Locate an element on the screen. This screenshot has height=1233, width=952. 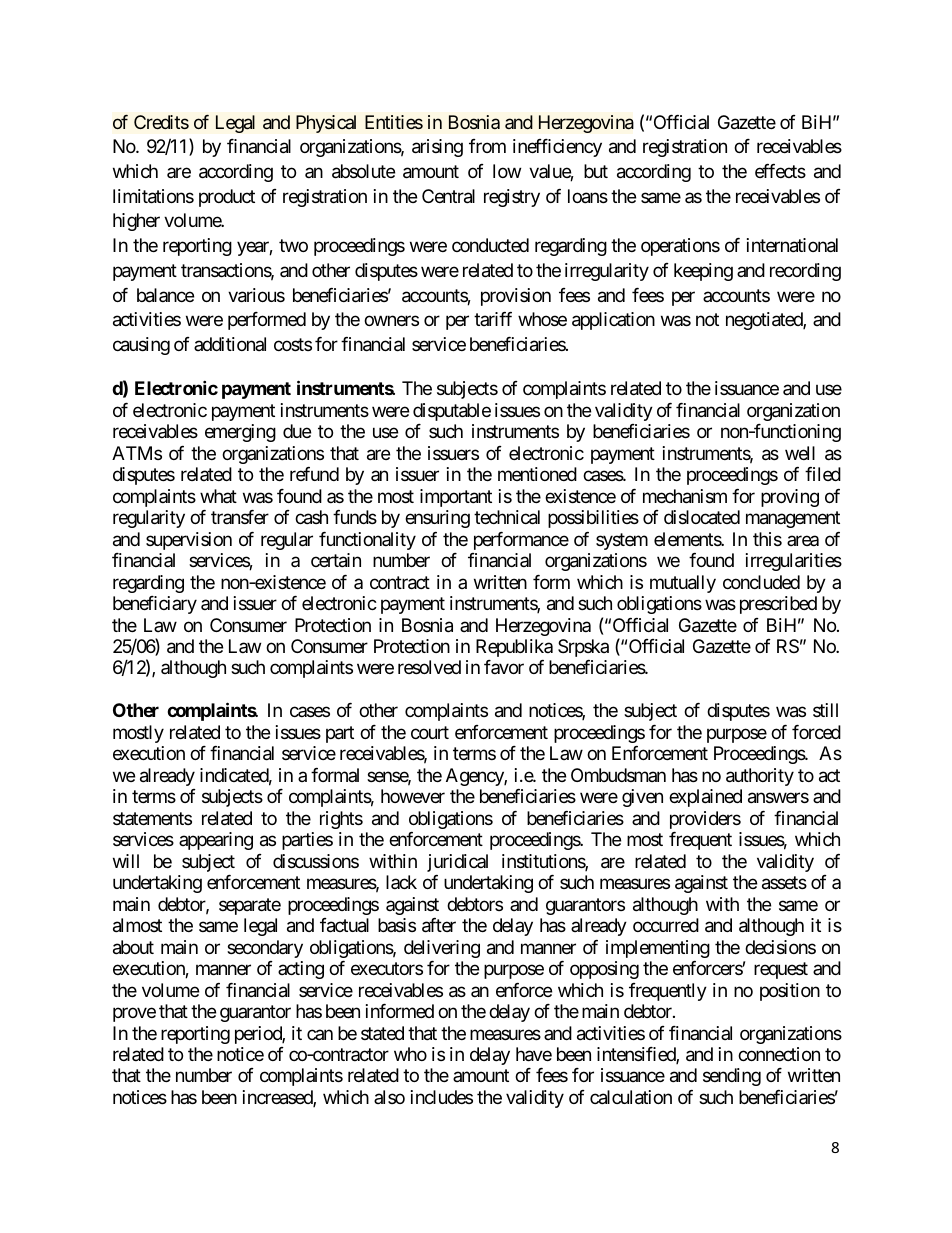
effects is located at coordinates (780, 171).
